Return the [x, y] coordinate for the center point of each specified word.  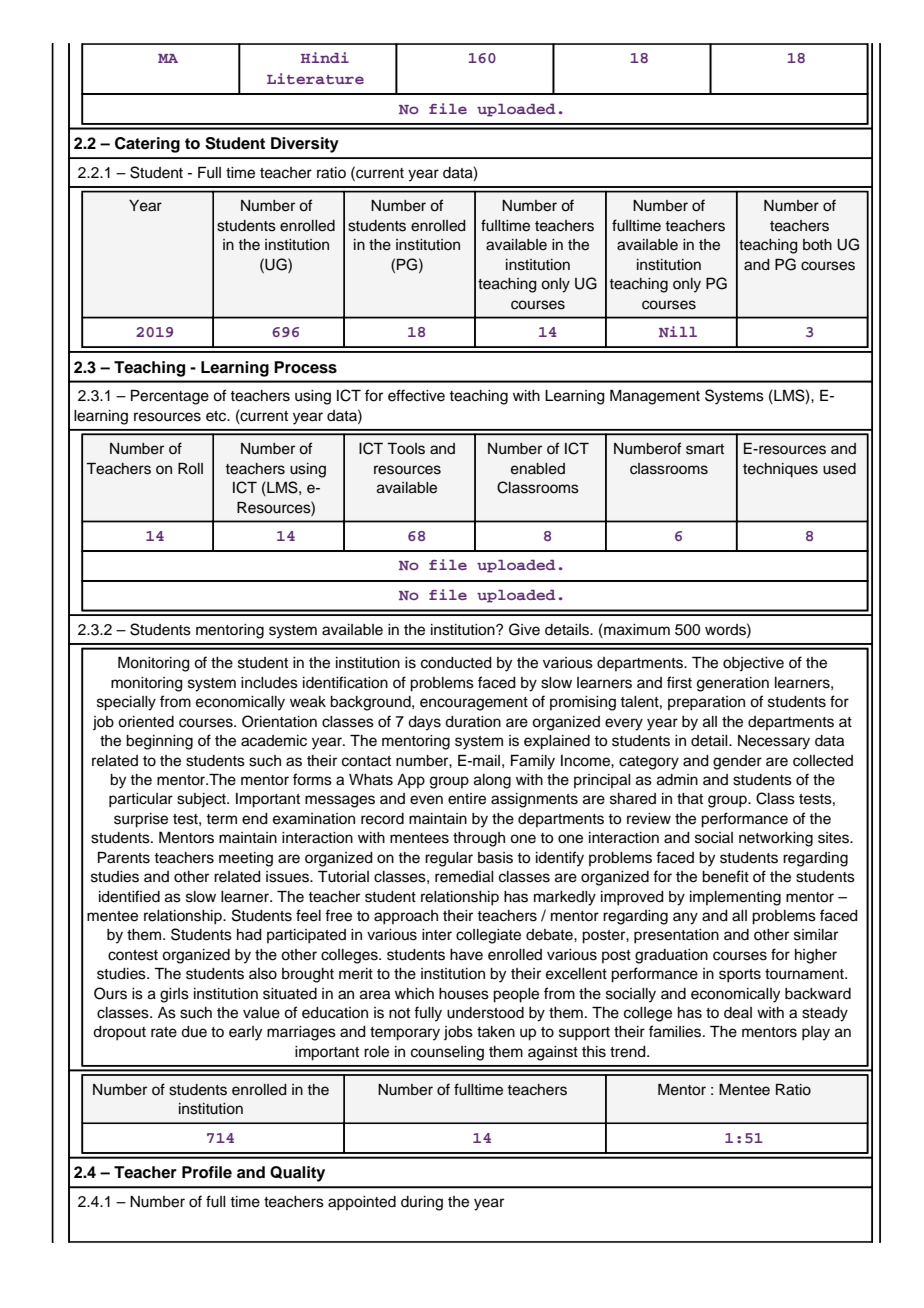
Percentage [170, 397]
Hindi [325, 57]
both [817, 245]
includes [269, 683]
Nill [678, 331]
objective [753, 664]
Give [524, 629]
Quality [297, 1174]
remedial [464, 877]
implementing [735, 898]
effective [416, 395]
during [422, 1203]
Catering [147, 145]
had [249, 935]
